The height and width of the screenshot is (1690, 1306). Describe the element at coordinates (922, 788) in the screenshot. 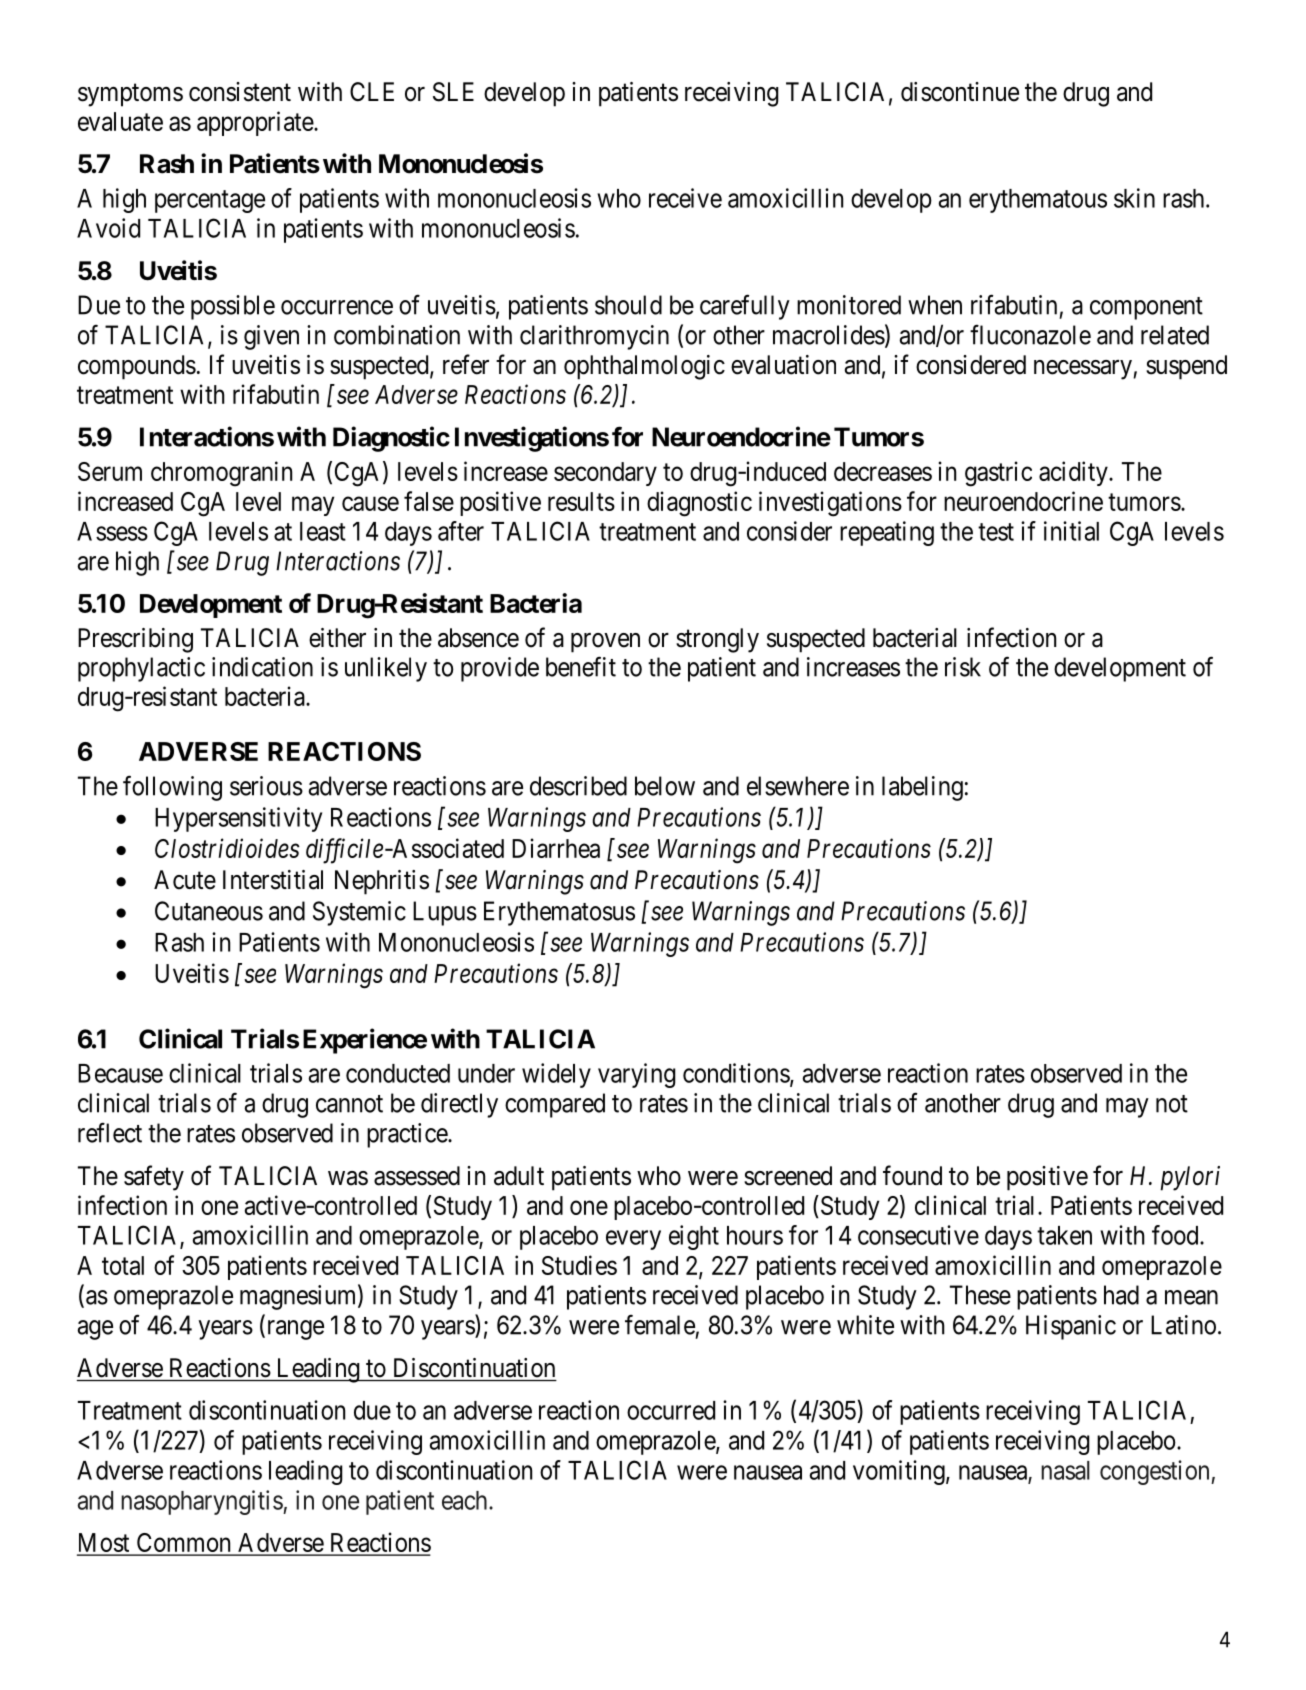

I see `labeling` at that location.
